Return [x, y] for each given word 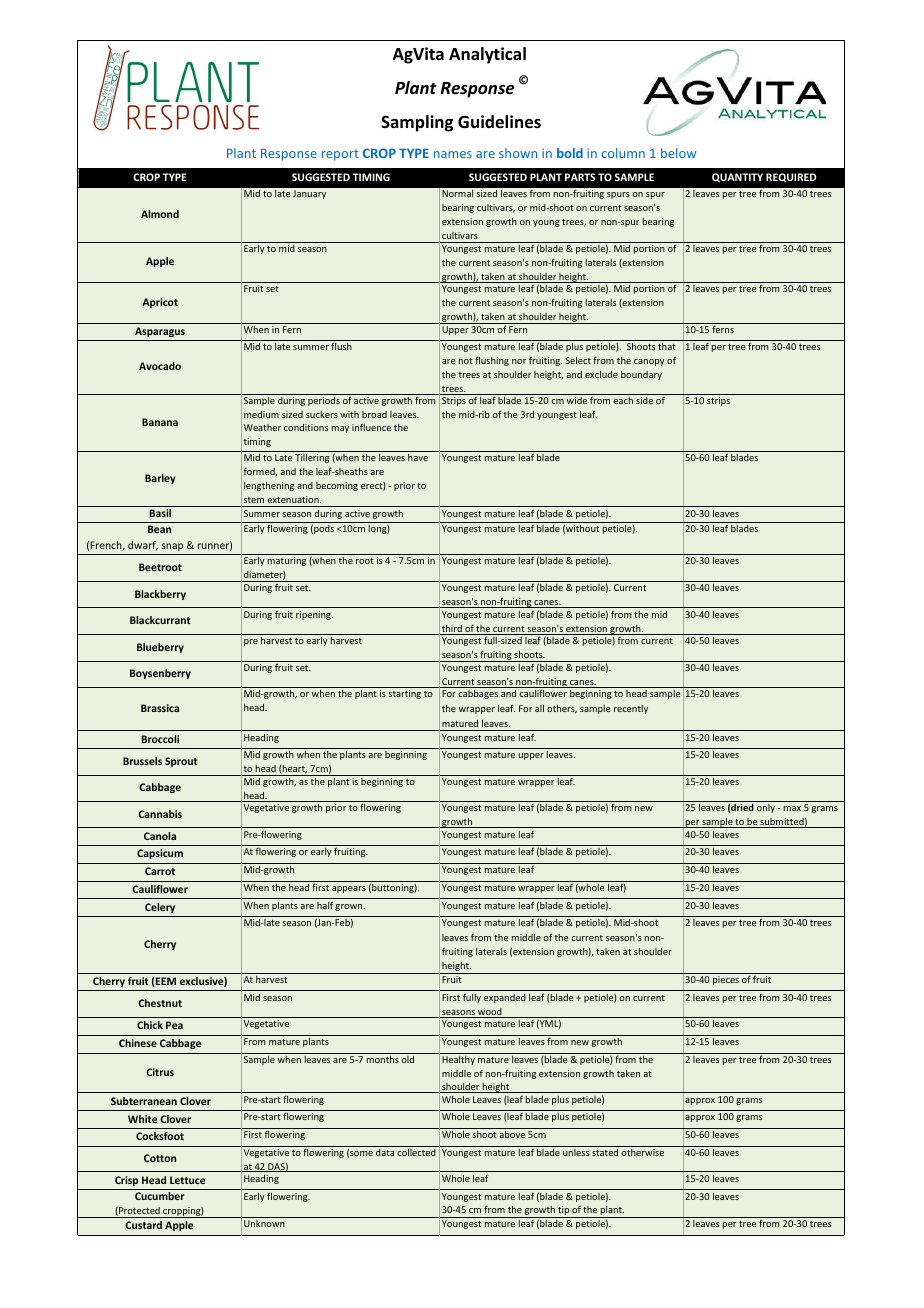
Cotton [160, 1158]
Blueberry [160, 648]
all [539, 708]
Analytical [487, 55]
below [678, 153]
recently [631, 709]
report [340, 155]
